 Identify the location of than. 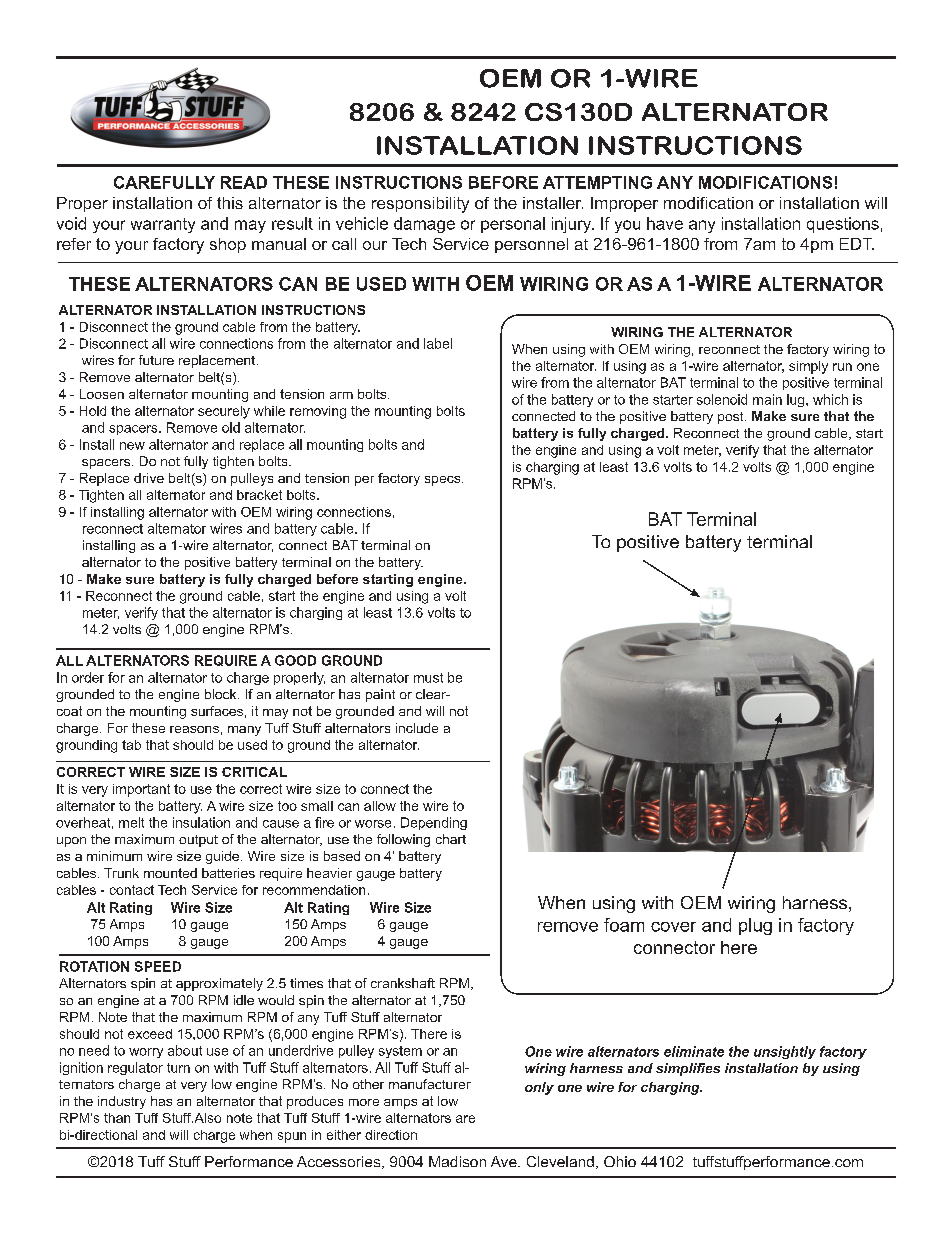
(117, 1118).
